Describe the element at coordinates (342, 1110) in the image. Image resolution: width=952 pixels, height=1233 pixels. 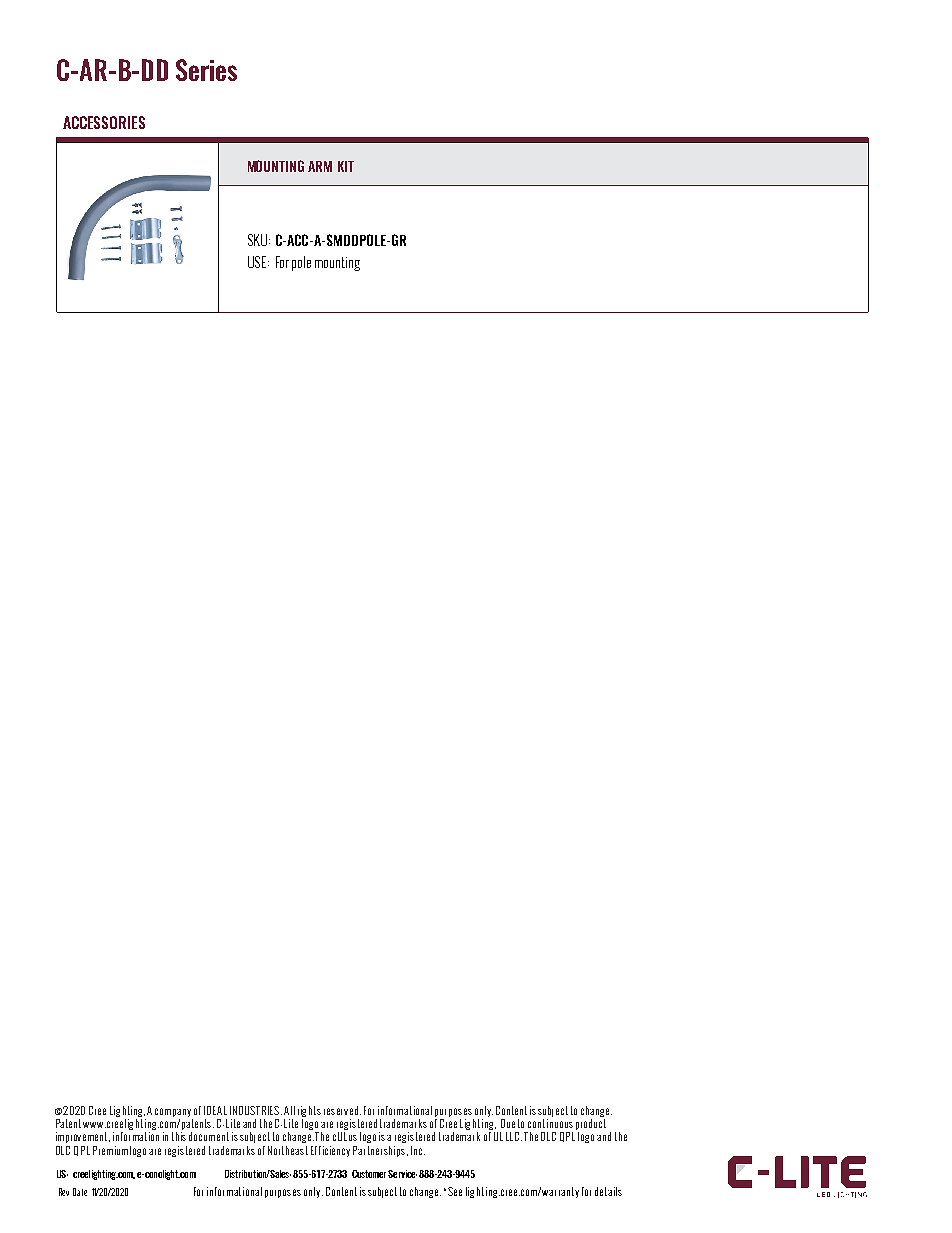
I see `reserved` at that location.
